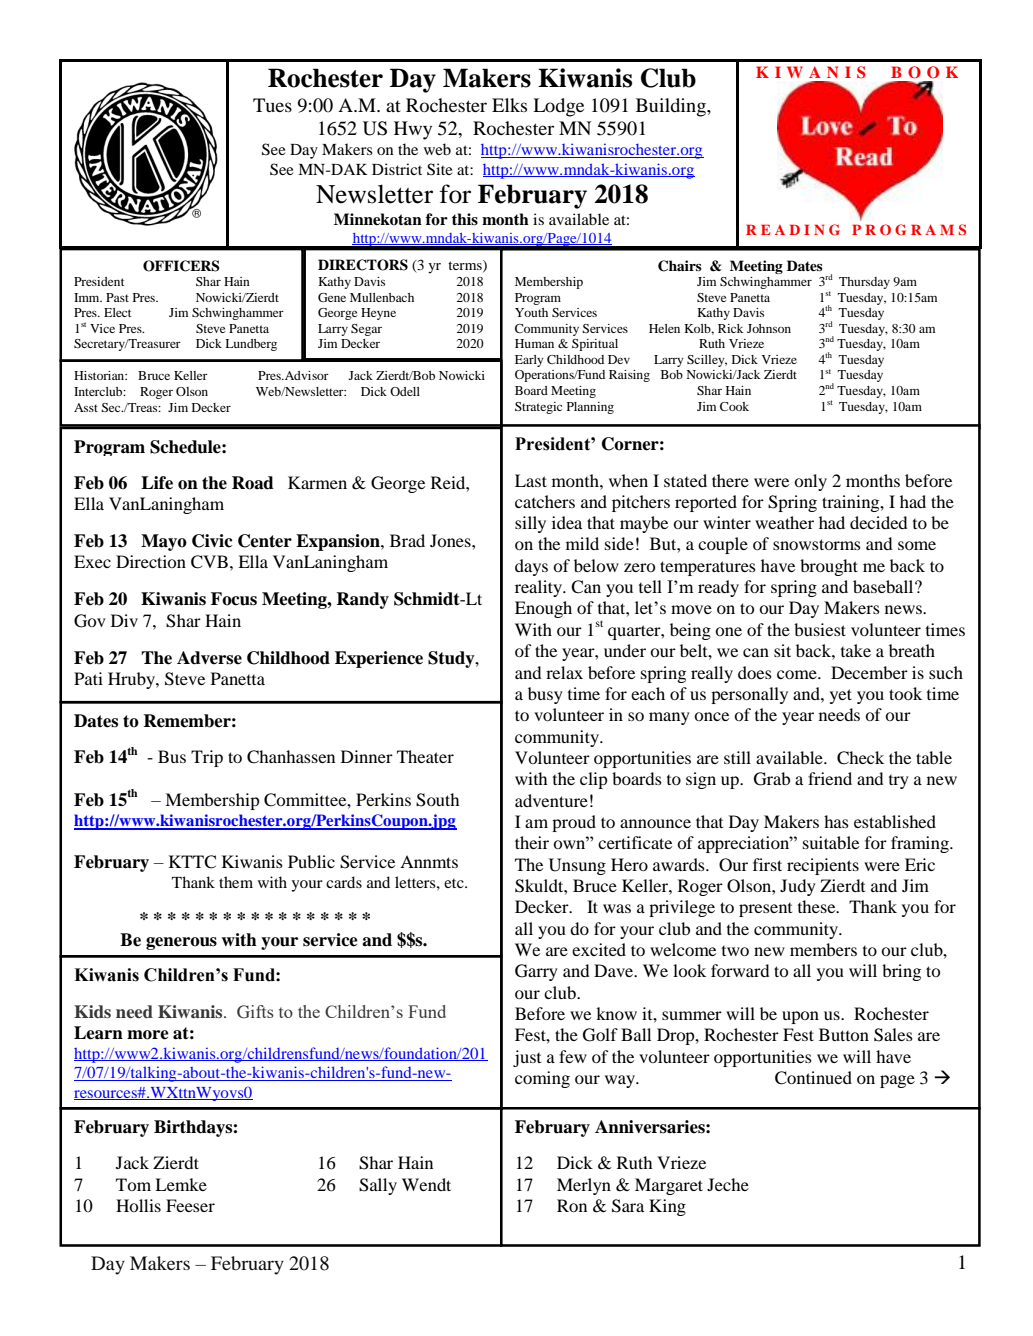  I want to click on Human, so click(534, 343).
